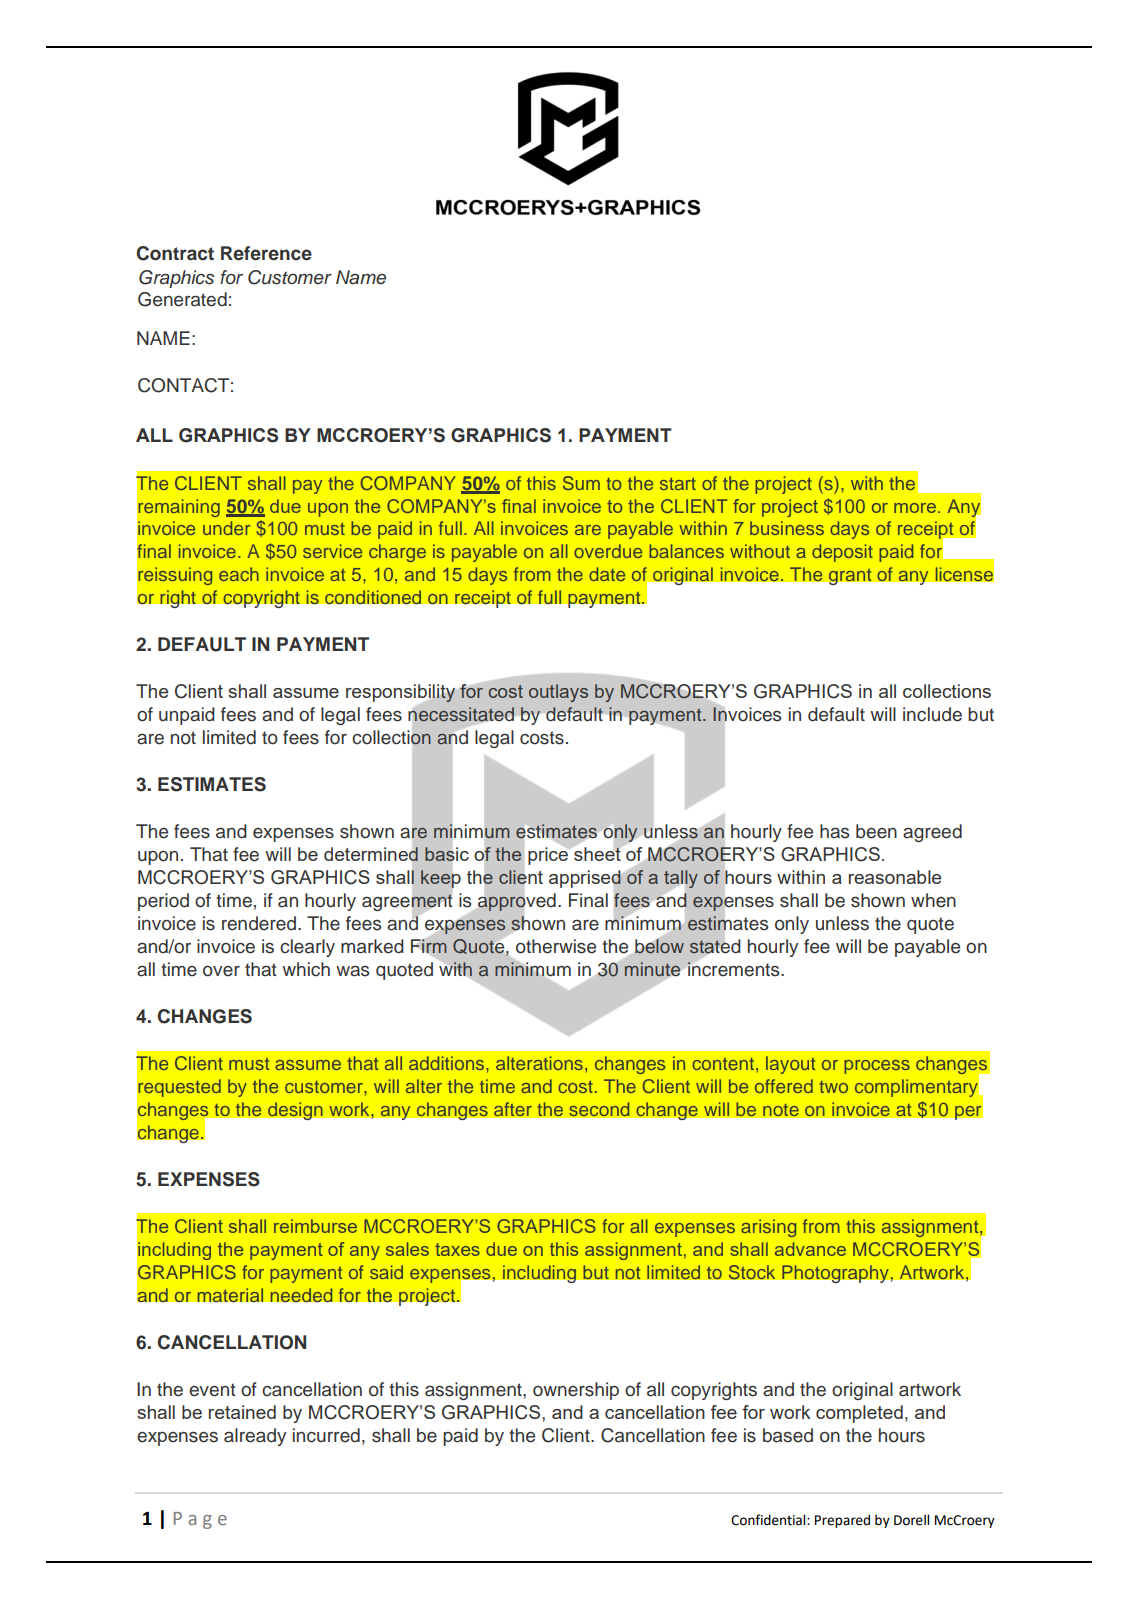 This screenshot has height=1608, width=1137. Describe the element at coordinates (842, 1521) in the screenshot. I see `Prepared` at that location.
